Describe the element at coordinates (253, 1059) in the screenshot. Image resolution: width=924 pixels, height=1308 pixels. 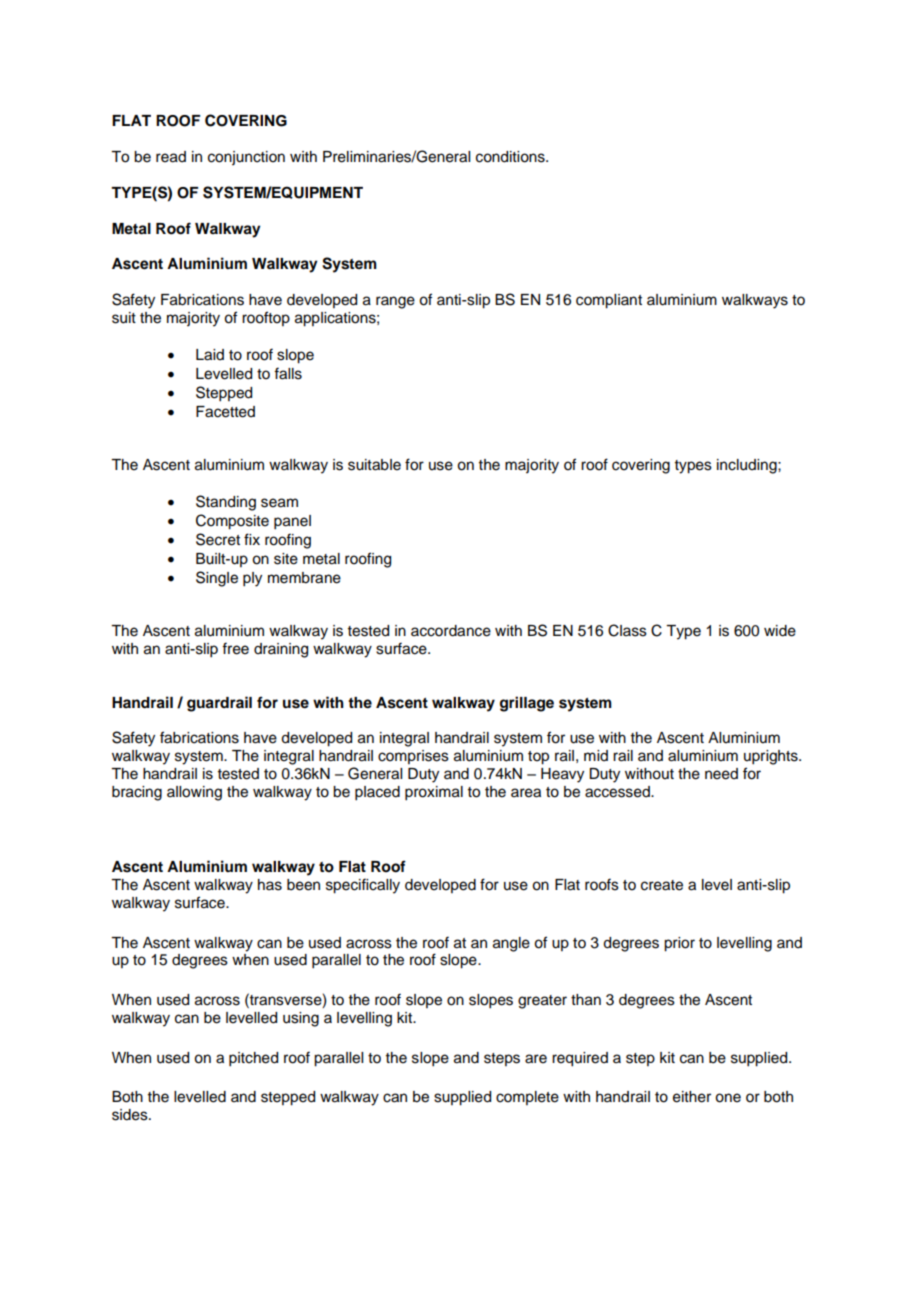
I see `pitched` at that location.
